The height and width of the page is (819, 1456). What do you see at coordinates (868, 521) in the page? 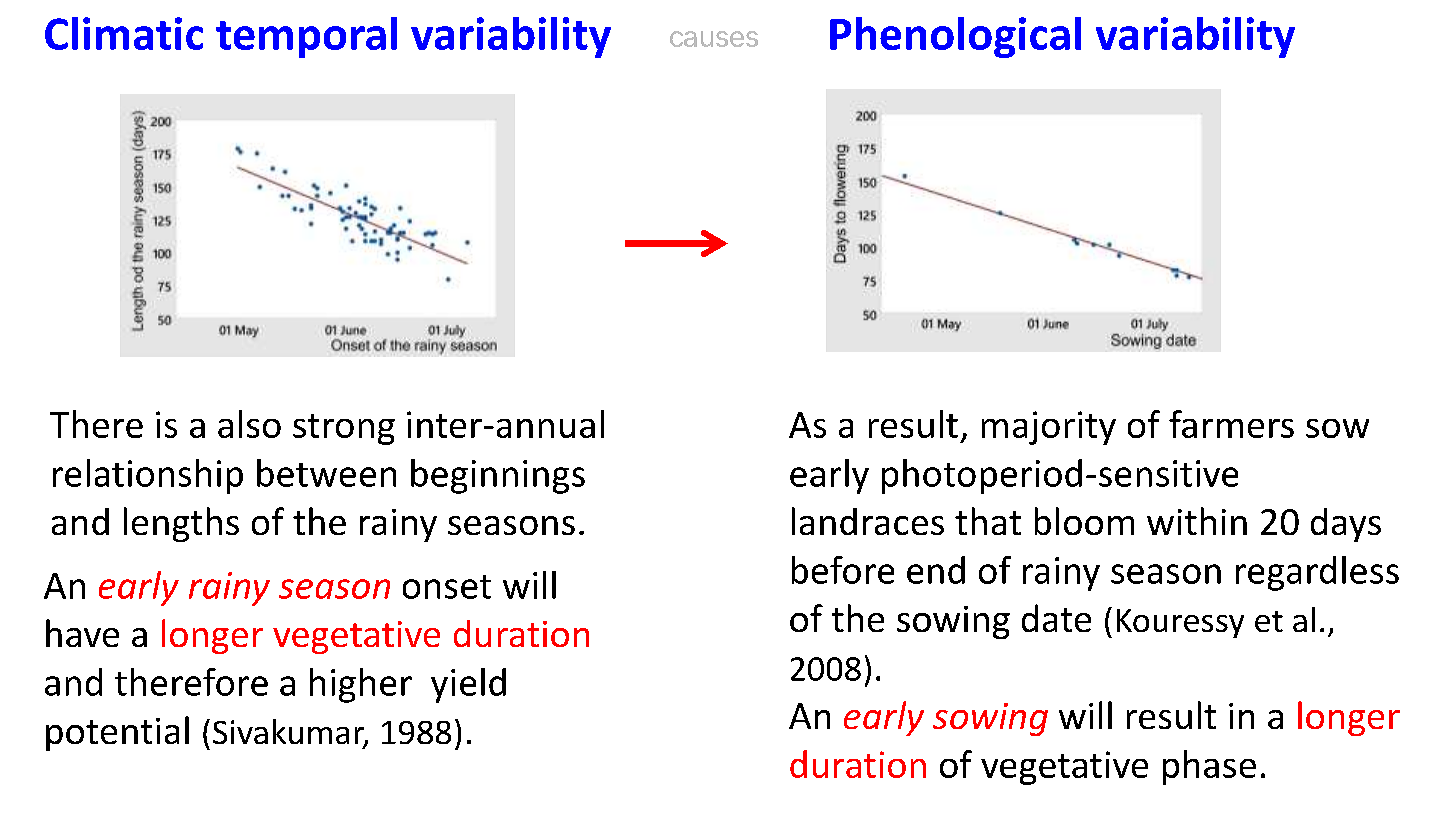
I see `landraces` at bounding box center [868, 521].
